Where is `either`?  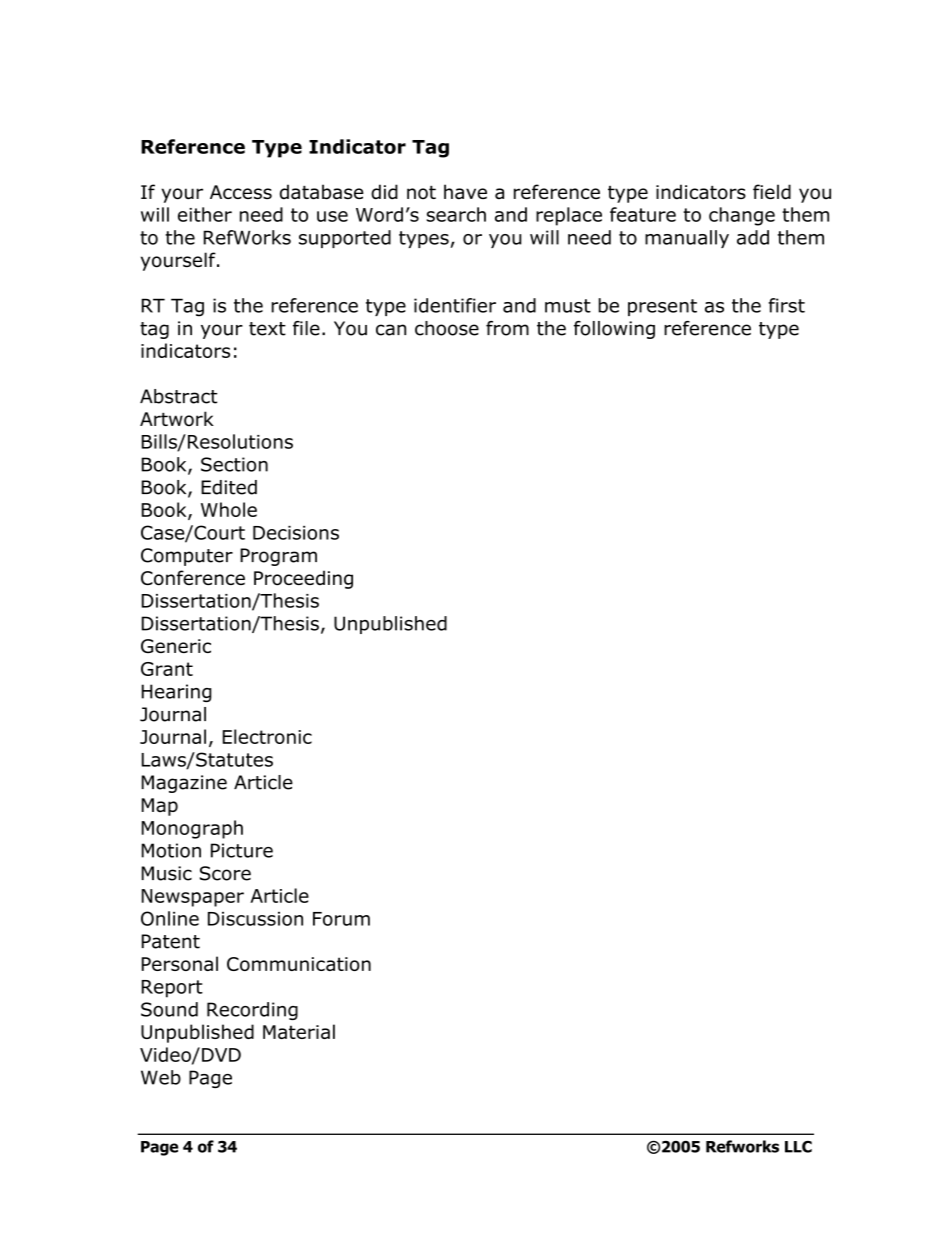 either is located at coordinates (205, 214).
